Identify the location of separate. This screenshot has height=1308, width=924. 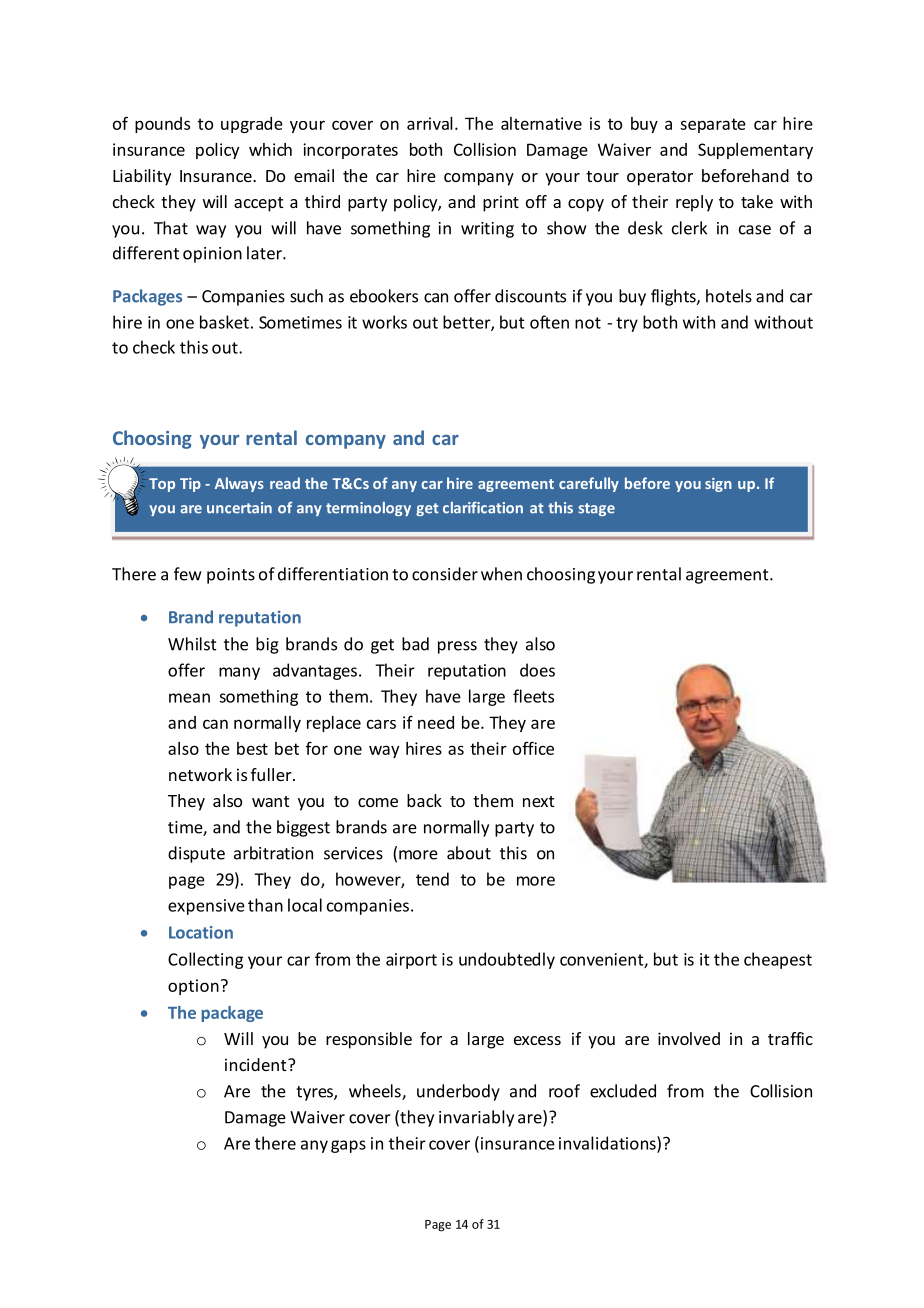
(713, 125).
